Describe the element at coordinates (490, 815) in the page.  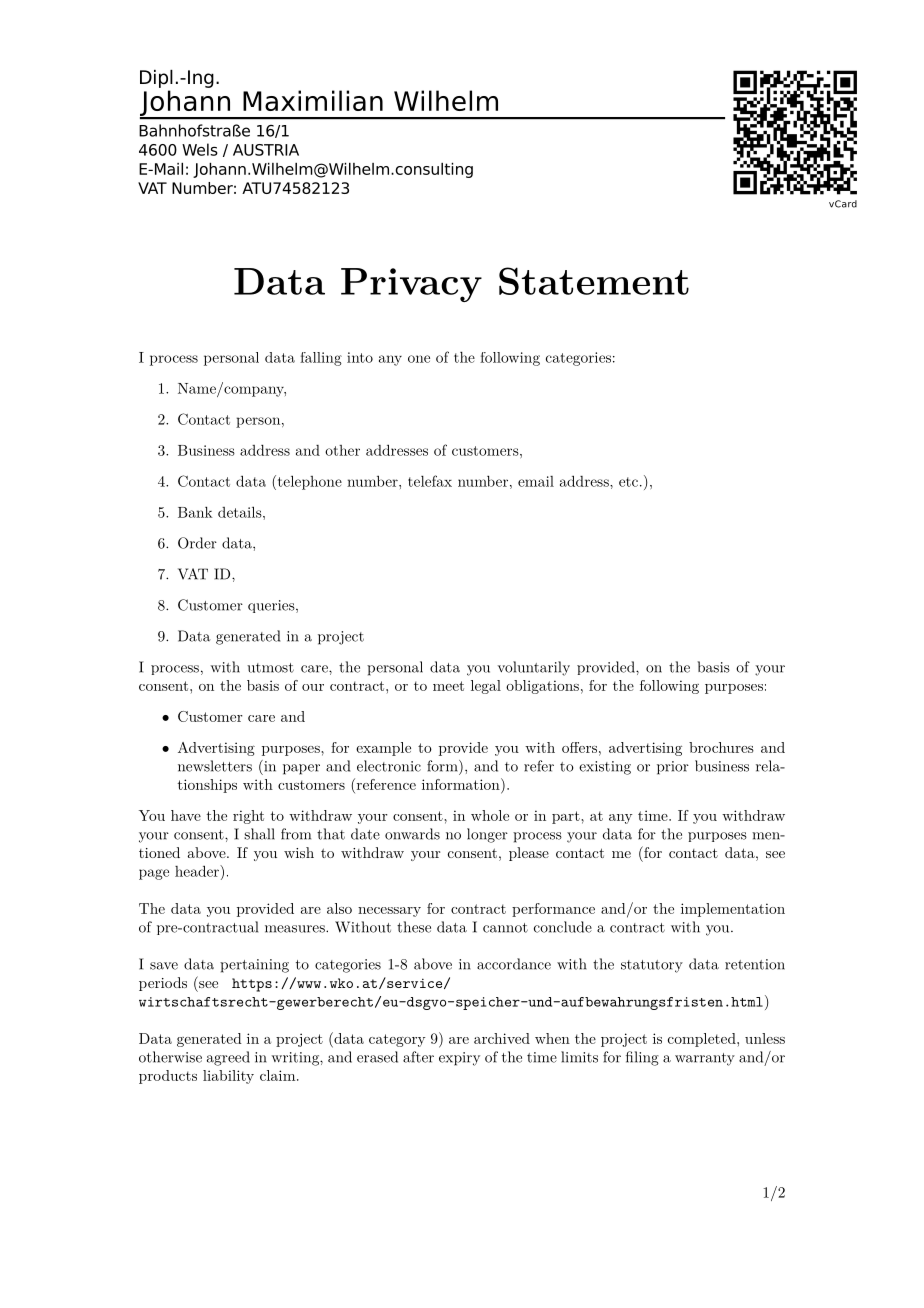
I see `whole` at that location.
